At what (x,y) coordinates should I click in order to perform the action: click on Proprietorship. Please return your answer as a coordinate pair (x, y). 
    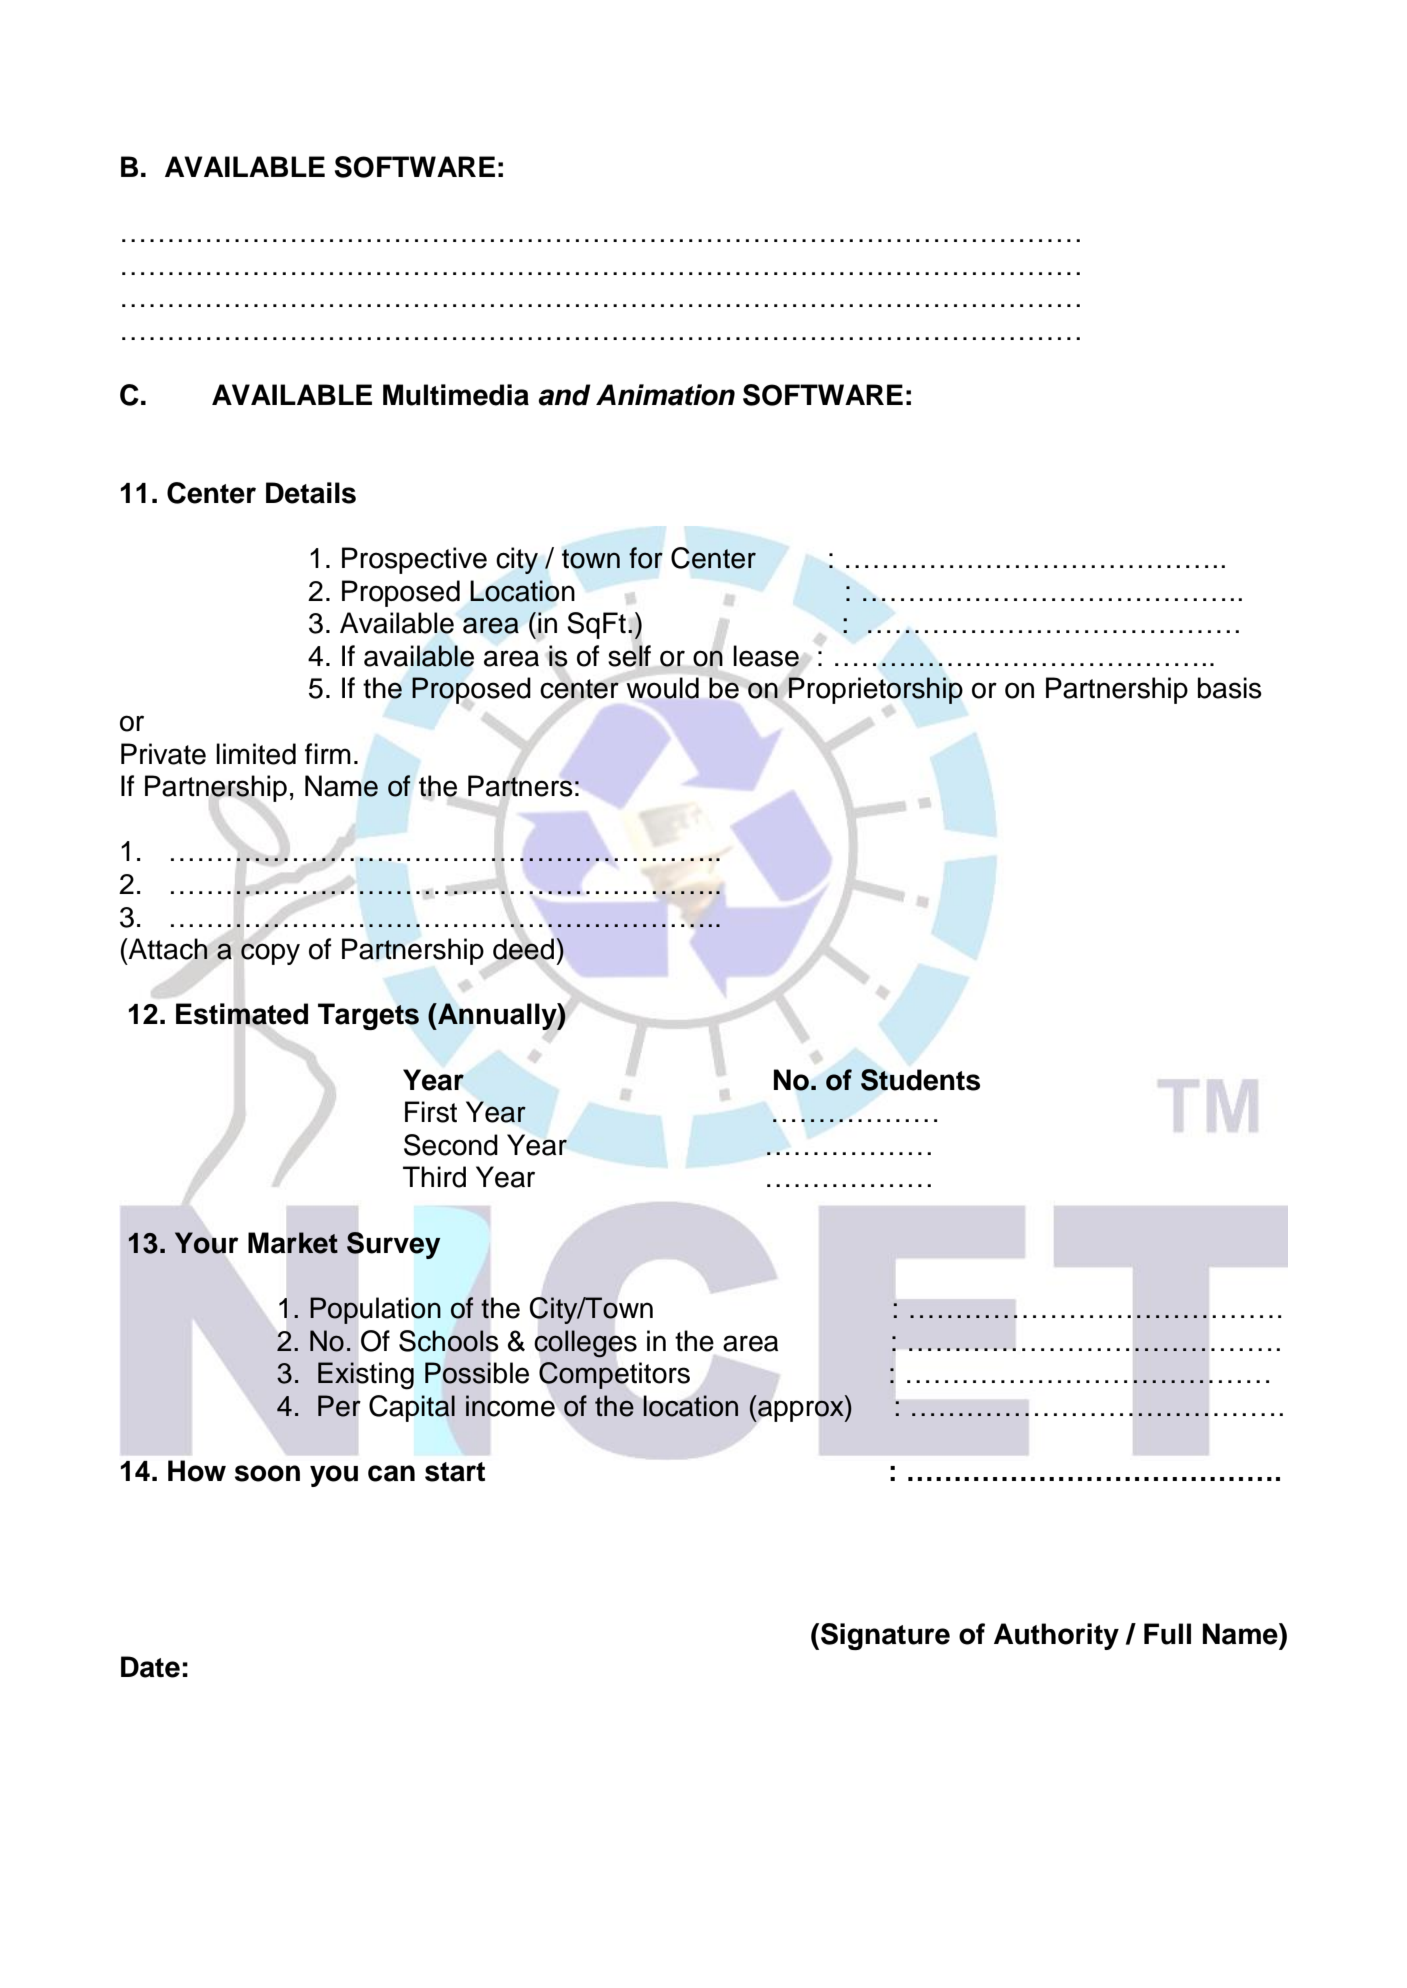
    Looking at the image, I should click on (875, 690).
